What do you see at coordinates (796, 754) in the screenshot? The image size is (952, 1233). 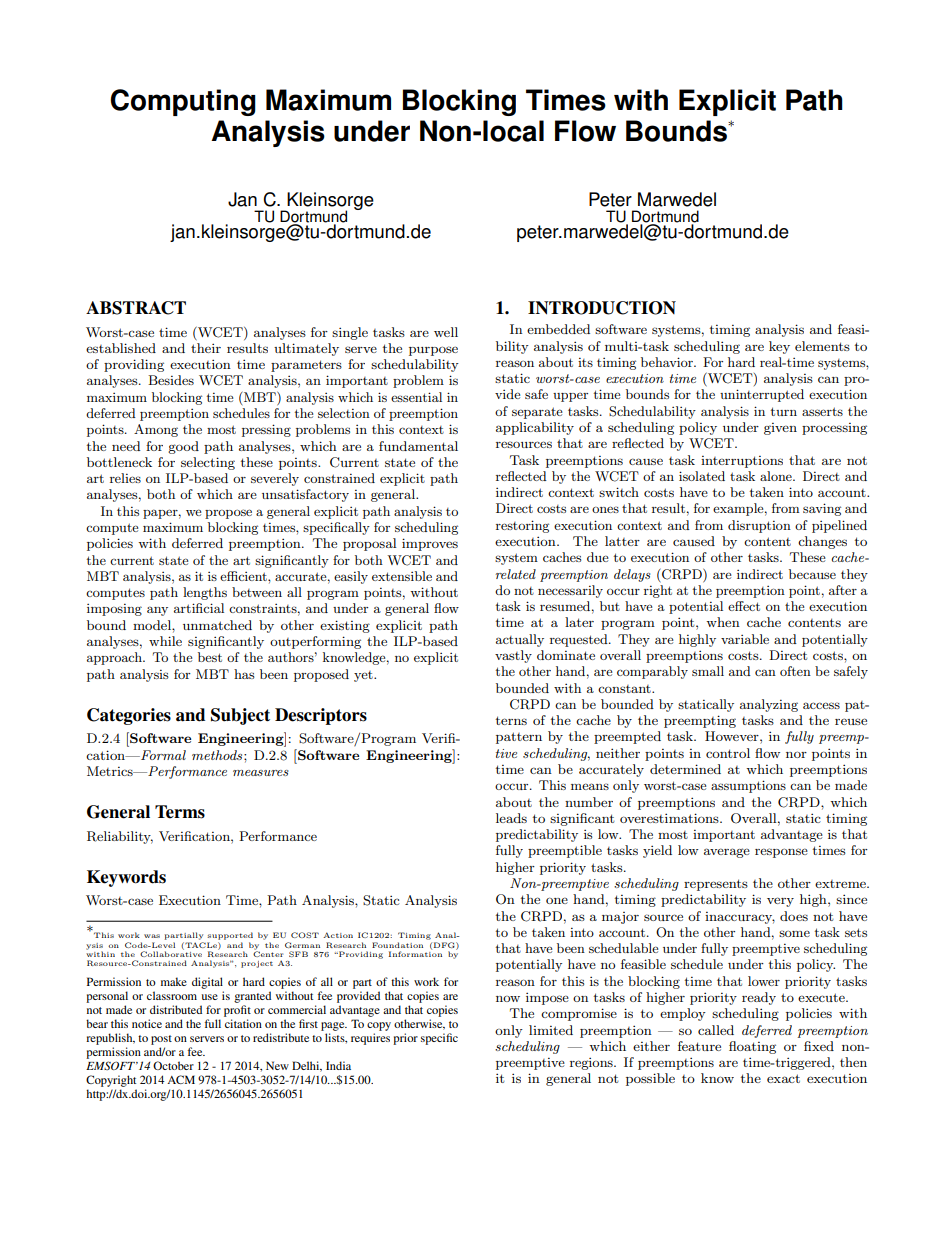 I see `nor` at bounding box center [796, 754].
